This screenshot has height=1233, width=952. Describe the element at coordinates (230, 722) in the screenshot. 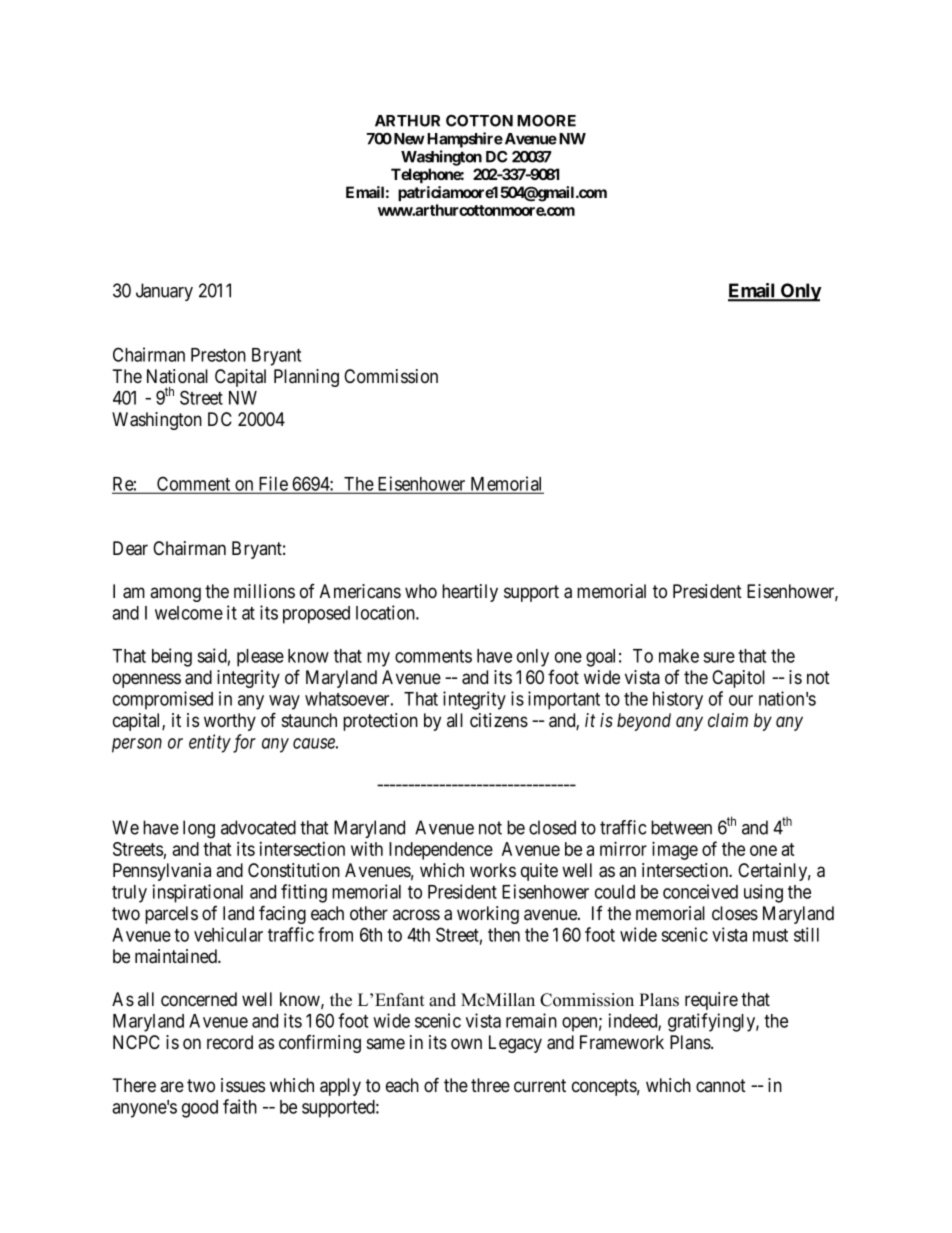

I see `worthy` at that location.
